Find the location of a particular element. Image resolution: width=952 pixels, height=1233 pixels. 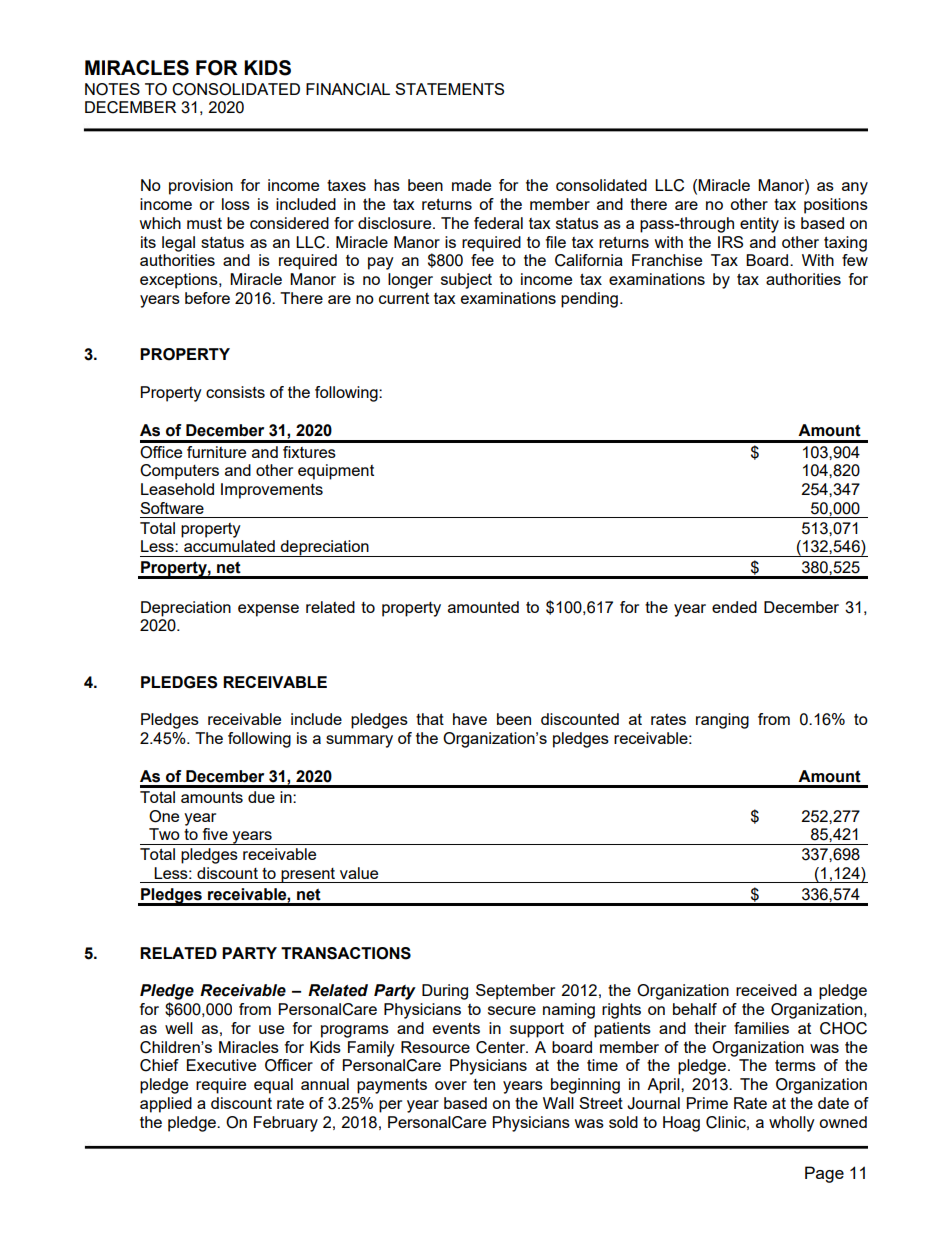

STATEMENTS is located at coordinates (449, 89).
